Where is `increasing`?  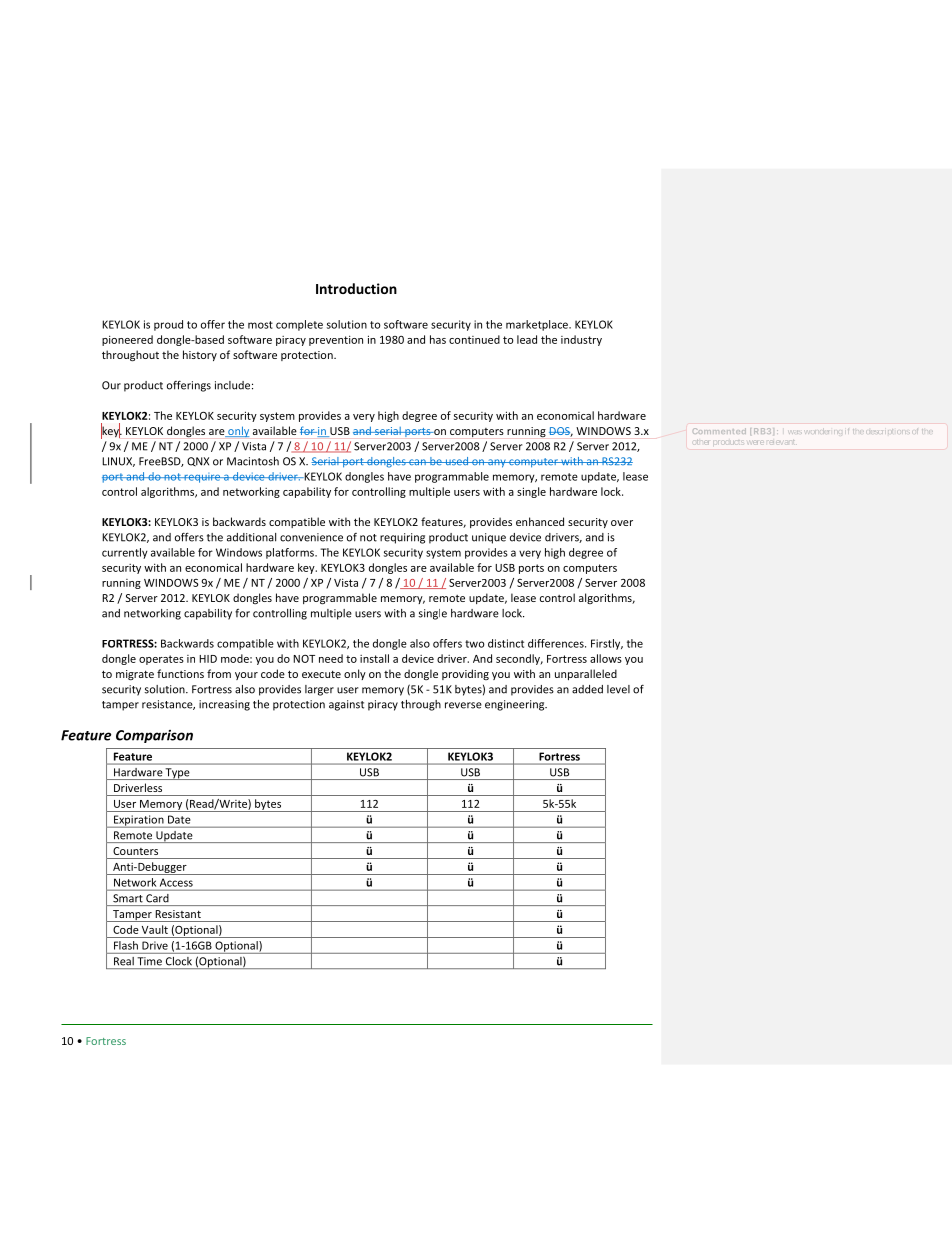
increasing is located at coordinates (224, 705).
